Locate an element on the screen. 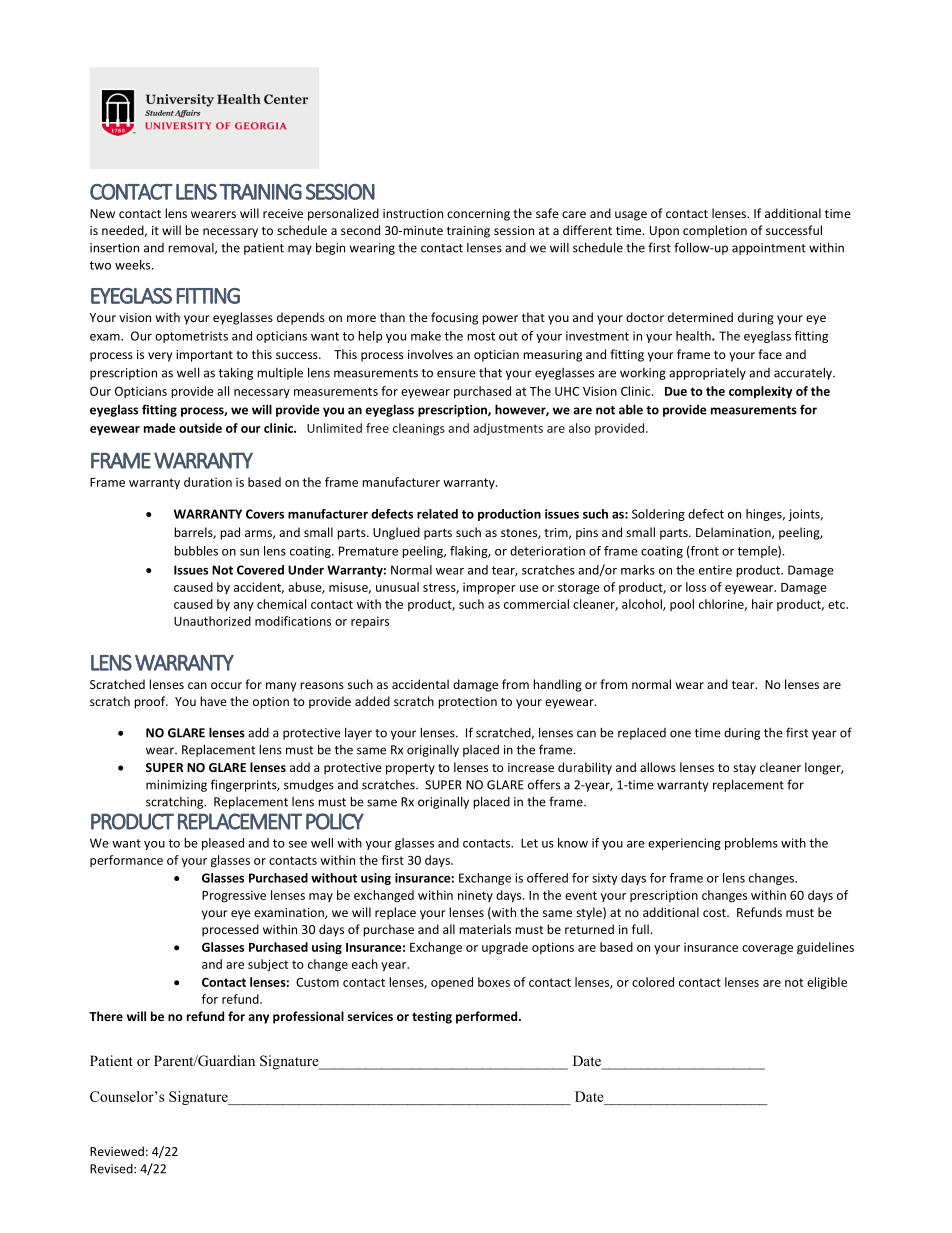  minimizing is located at coordinates (176, 786).
